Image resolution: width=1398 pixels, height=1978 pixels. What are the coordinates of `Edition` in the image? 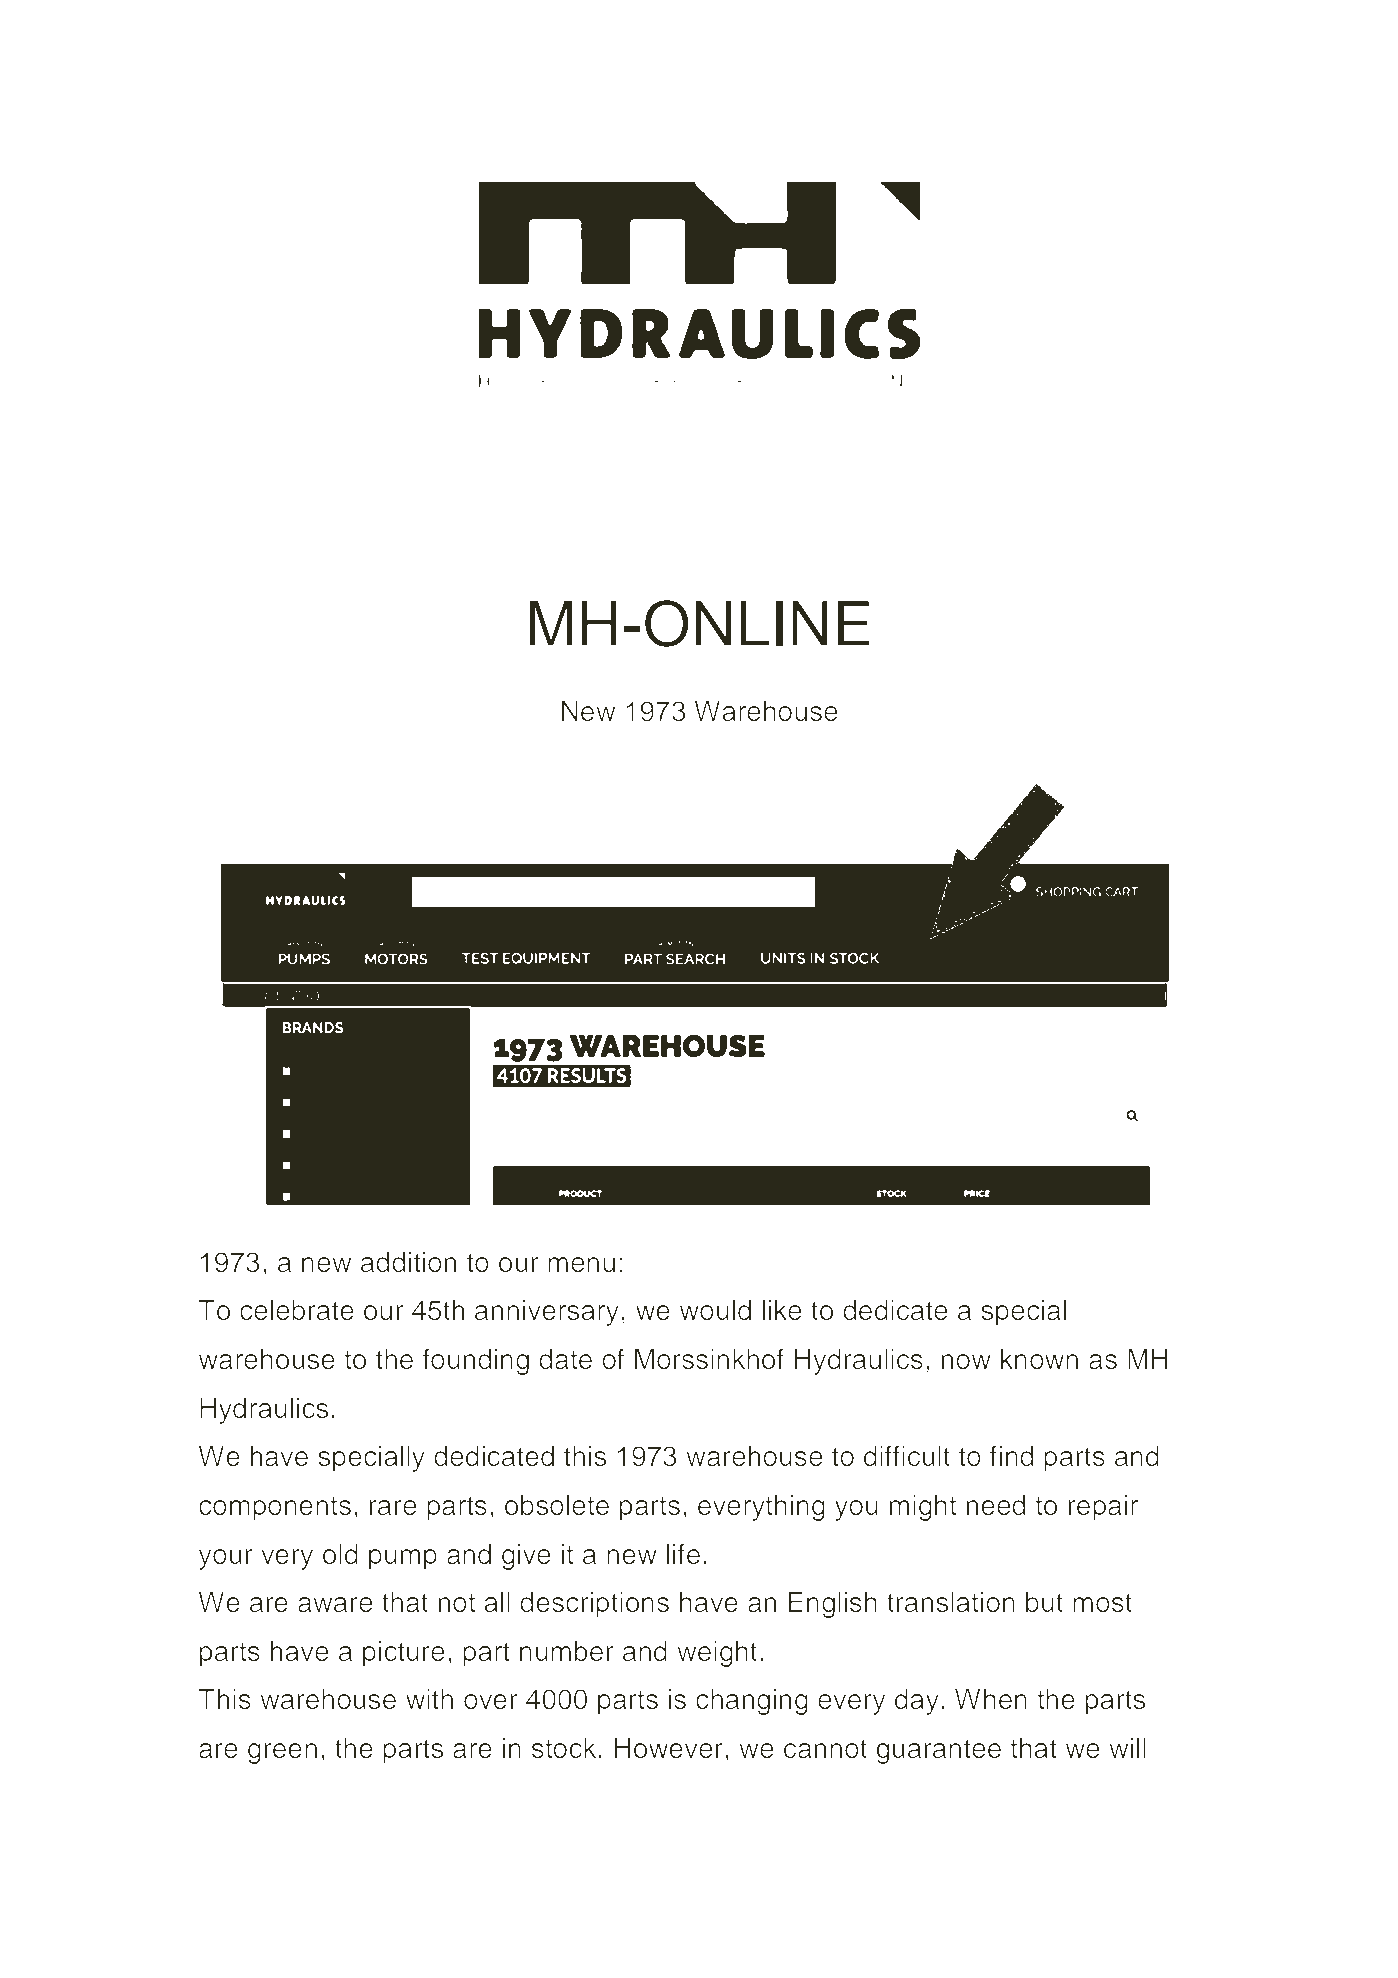 It's located at (822, 508).
